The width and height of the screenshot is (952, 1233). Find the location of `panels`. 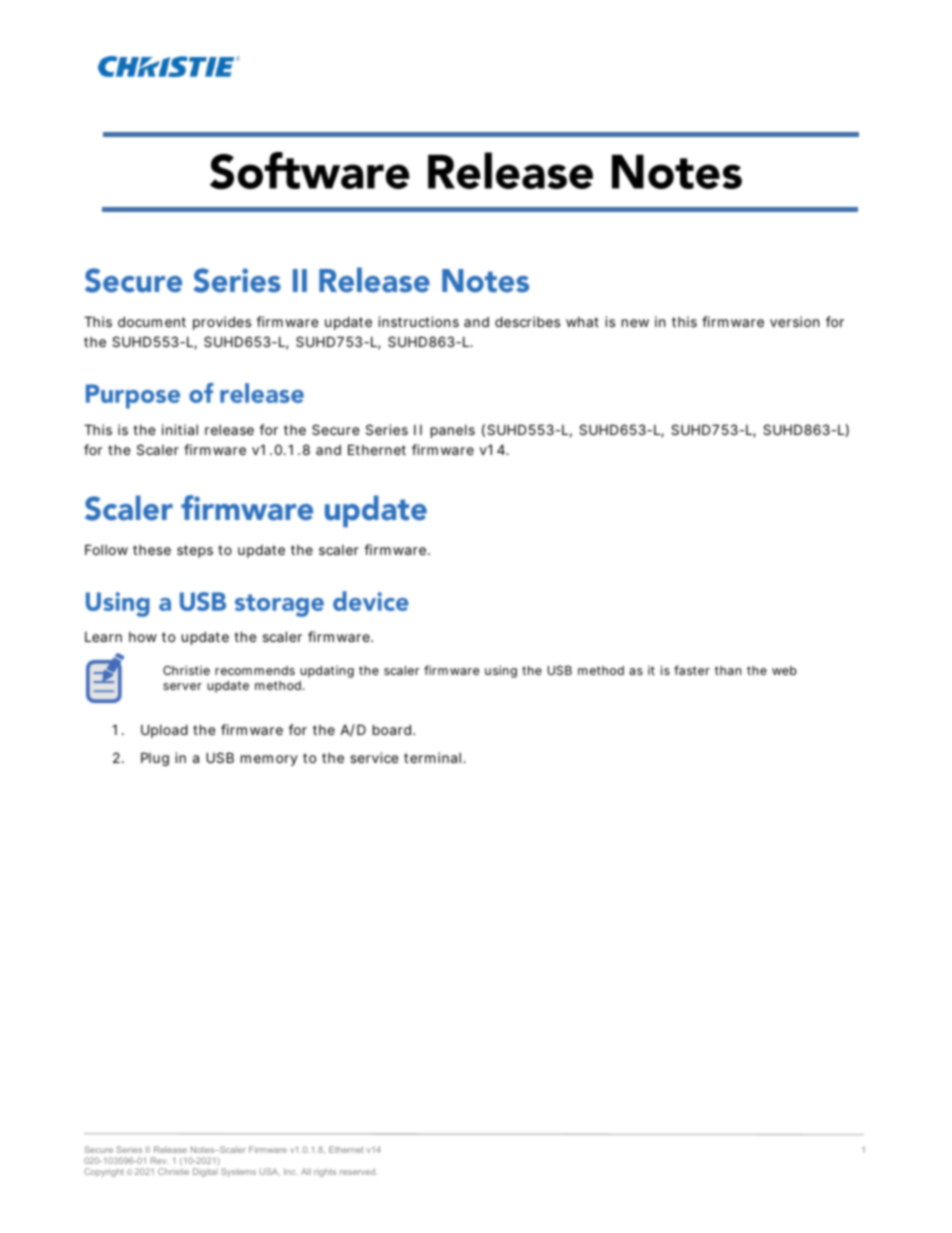

panels is located at coordinates (453, 431).
